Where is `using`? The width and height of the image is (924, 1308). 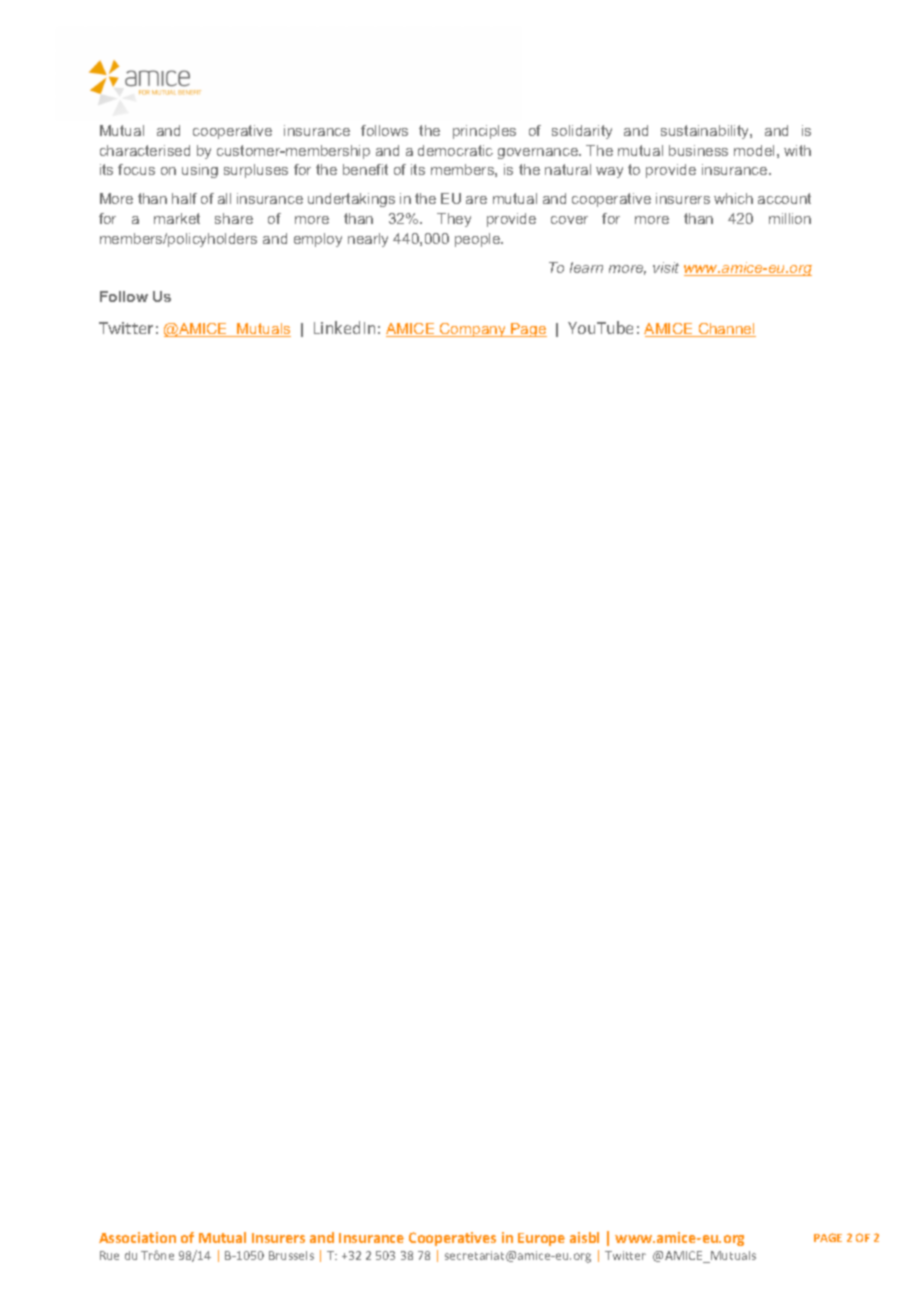 using is located at coordinates (200, 171).
